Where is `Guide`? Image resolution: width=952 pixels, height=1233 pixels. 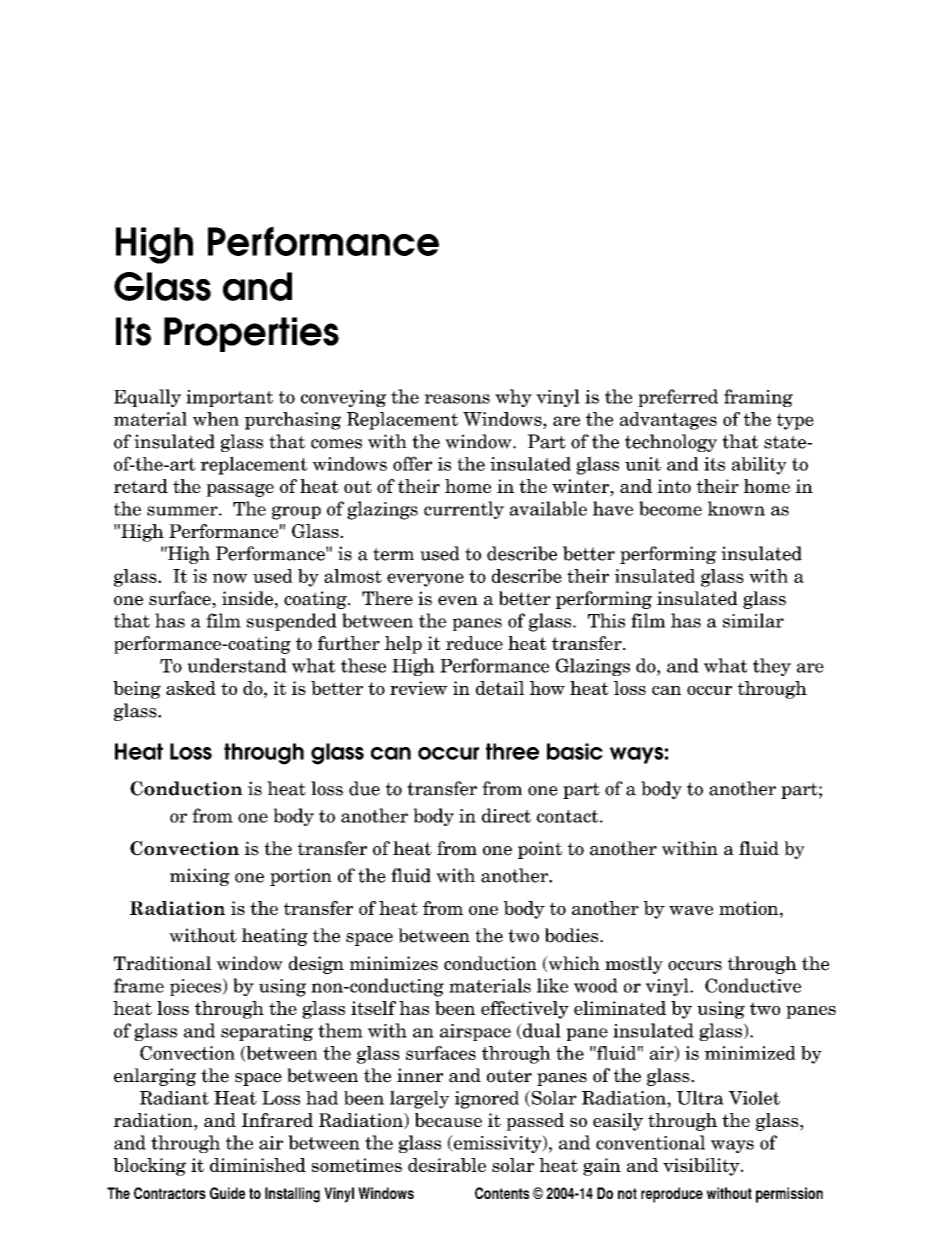
Guide is located at coordinates (227, 1193).
